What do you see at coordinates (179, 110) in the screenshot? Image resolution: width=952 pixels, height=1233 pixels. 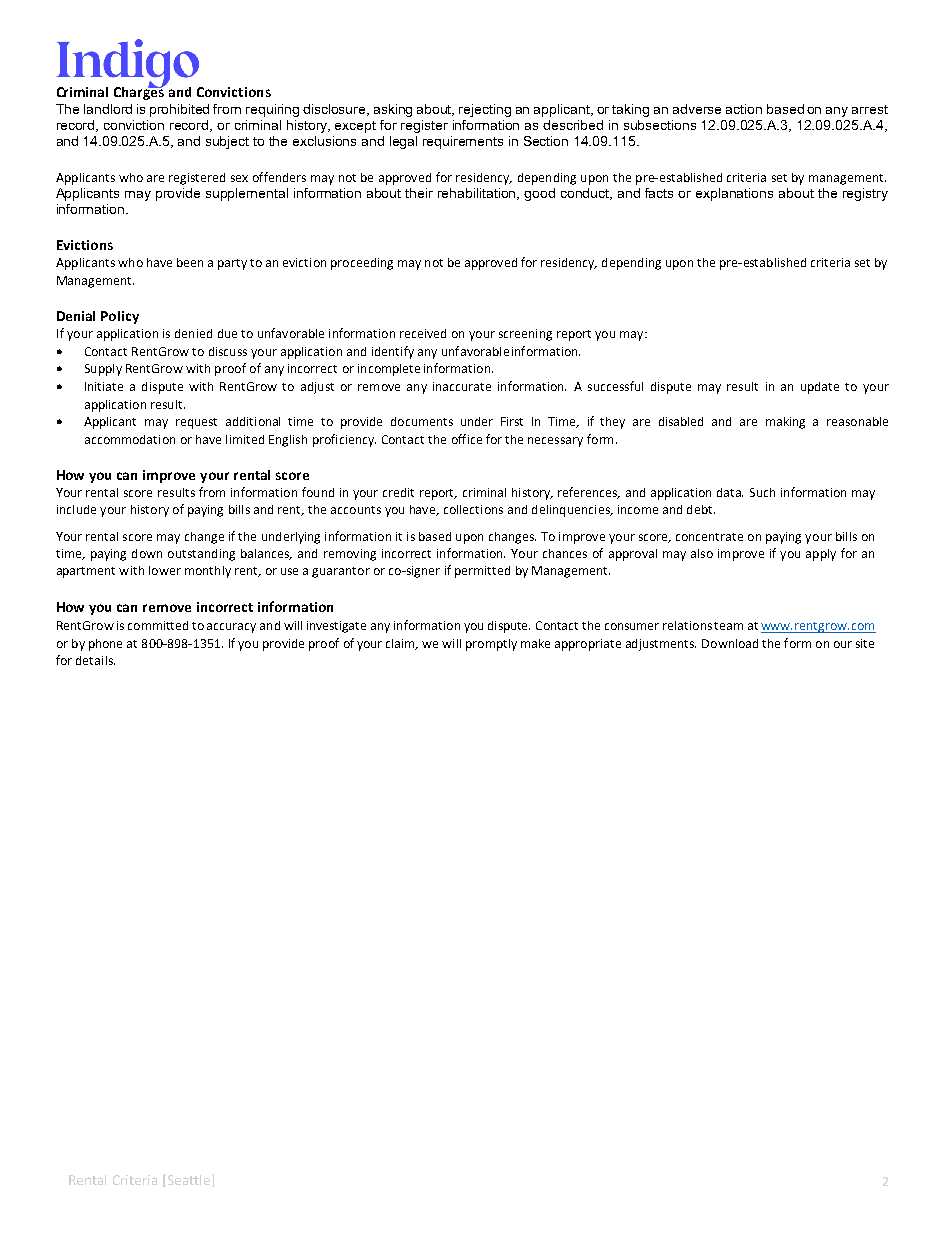 I see `prohibited` at bounding box center [179, 110].
